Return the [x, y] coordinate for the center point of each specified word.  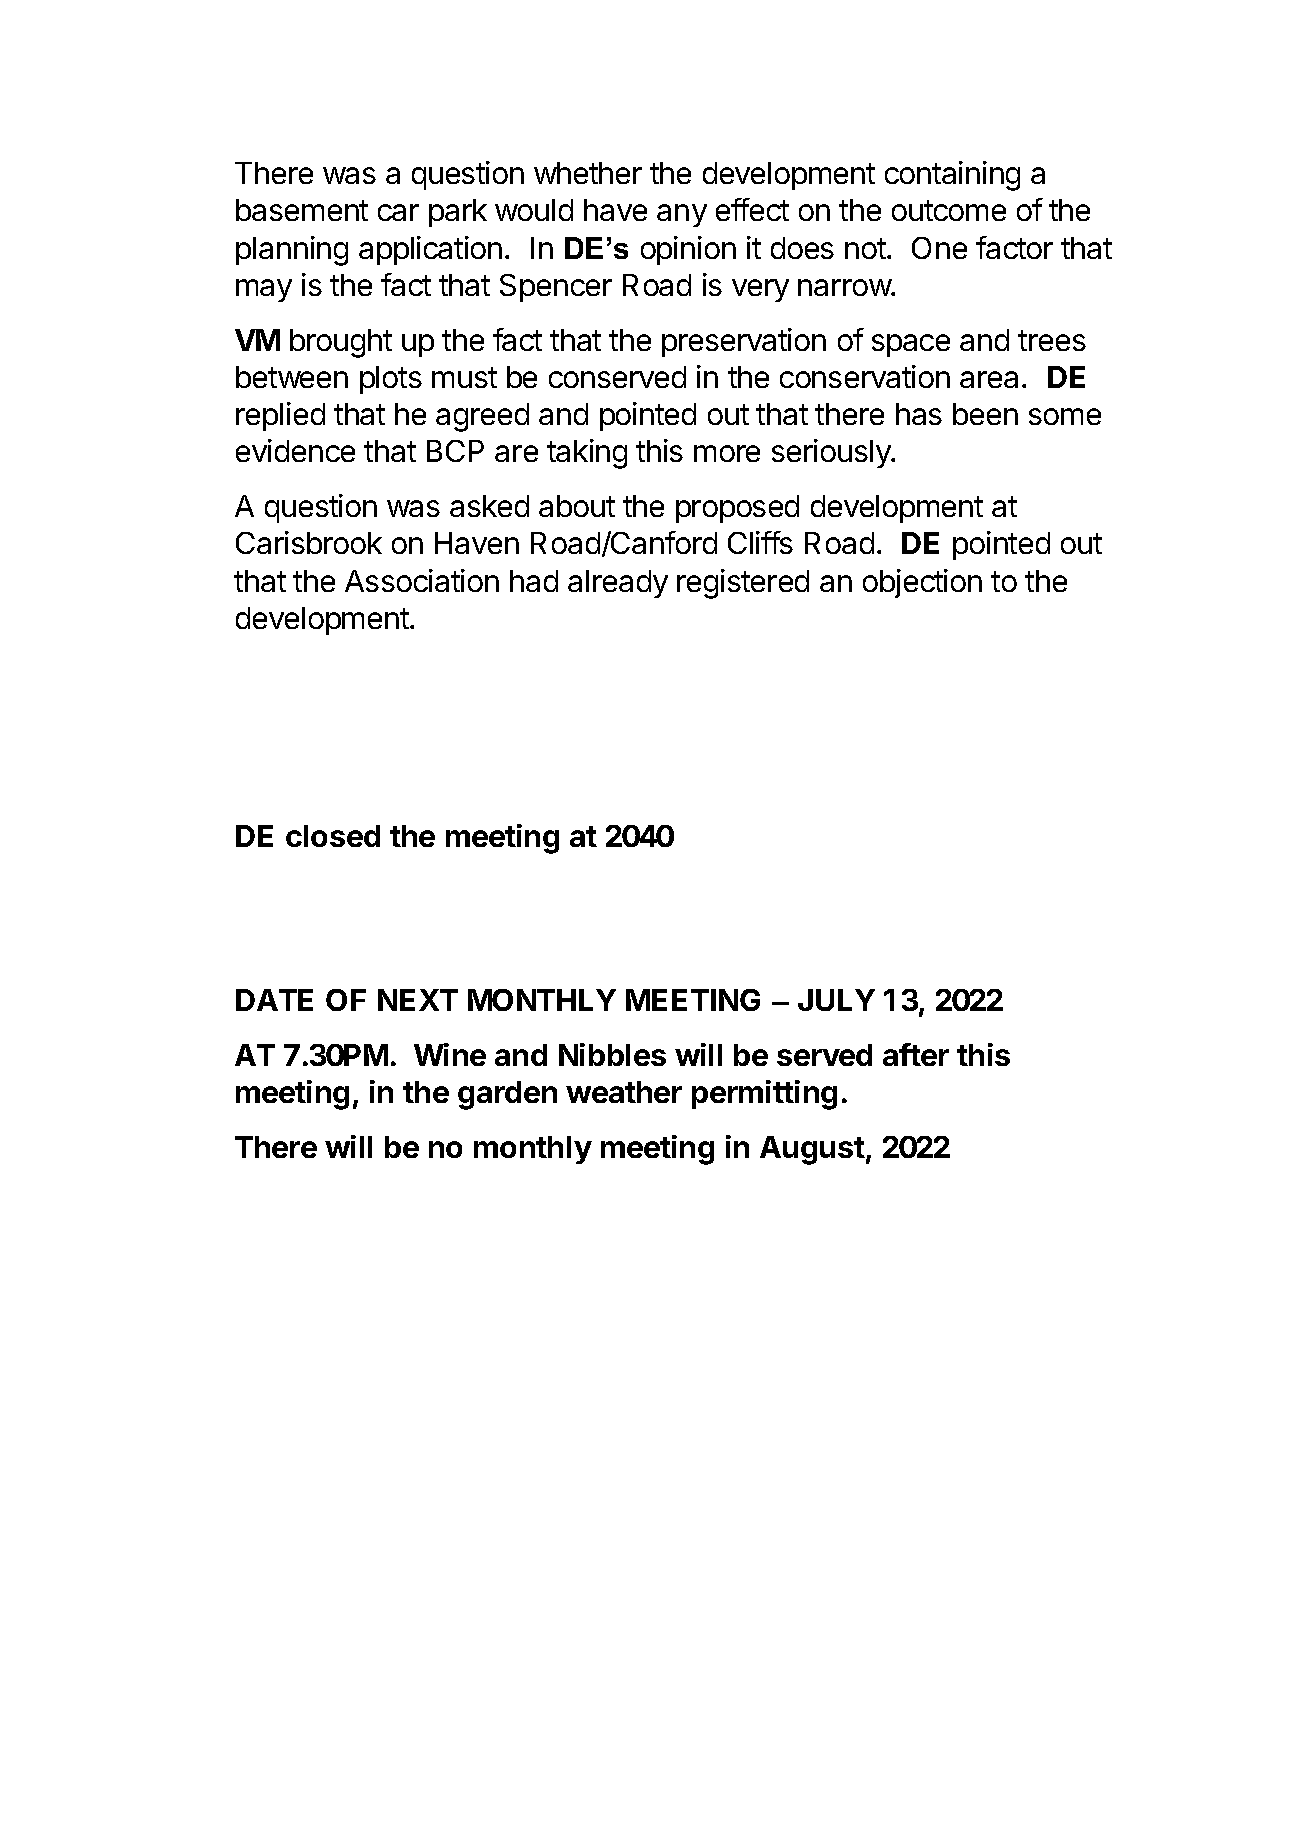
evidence [295, 450]
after [916, 1054]
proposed [737, 509]
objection [922, 583]
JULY [836, 1000]
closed [333, 836]
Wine [450, 1054]
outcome [949, 210]
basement [302, 210]
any [682, 215]
